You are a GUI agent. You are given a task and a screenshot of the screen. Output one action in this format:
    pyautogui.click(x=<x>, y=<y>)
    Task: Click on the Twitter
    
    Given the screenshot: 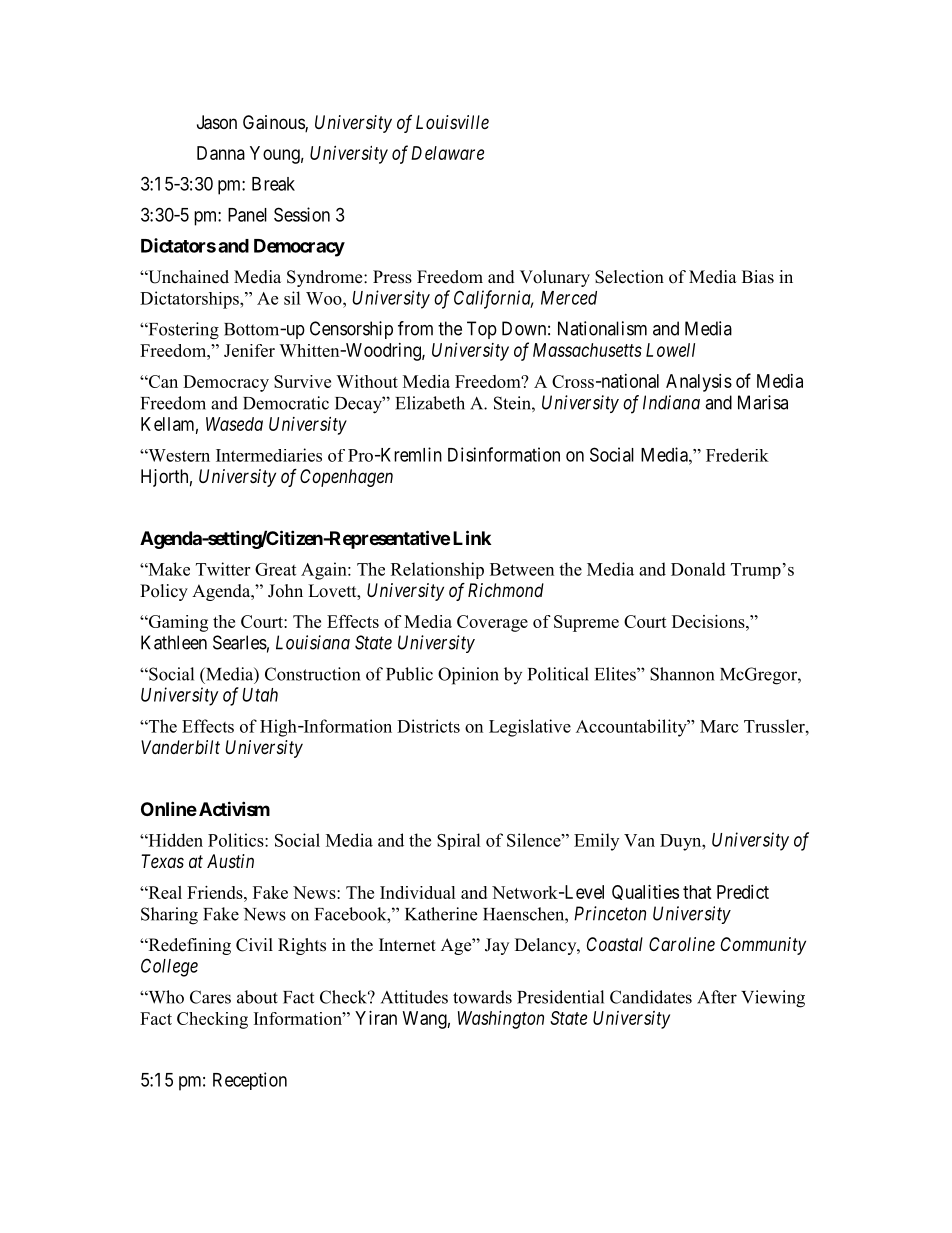 What is the action you would take?
    pyautogui.click(x=223, y=569)
